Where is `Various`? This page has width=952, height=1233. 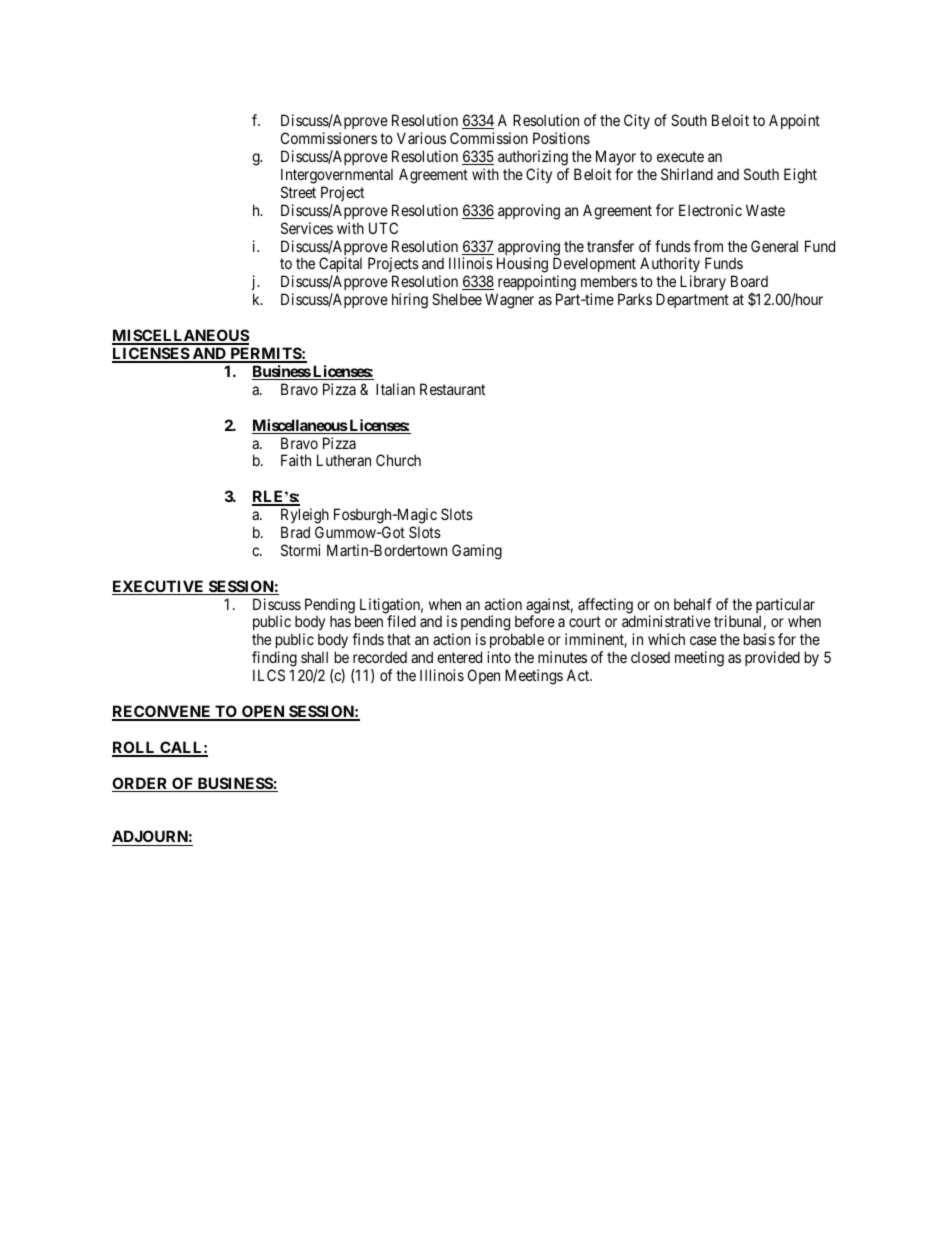 Various is located at coordinates (421, 138).
